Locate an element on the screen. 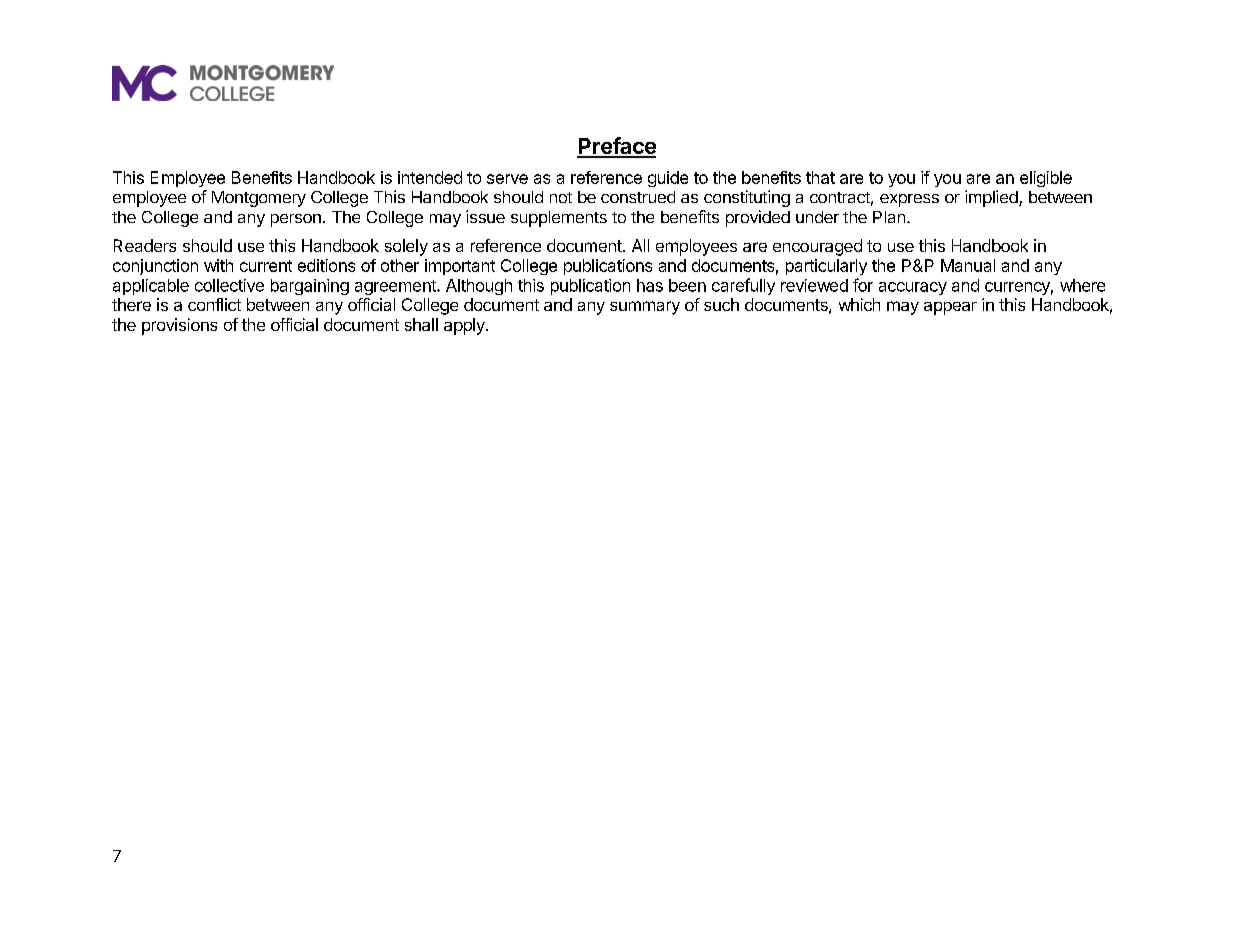  current is located at coordinates (266, 266).
